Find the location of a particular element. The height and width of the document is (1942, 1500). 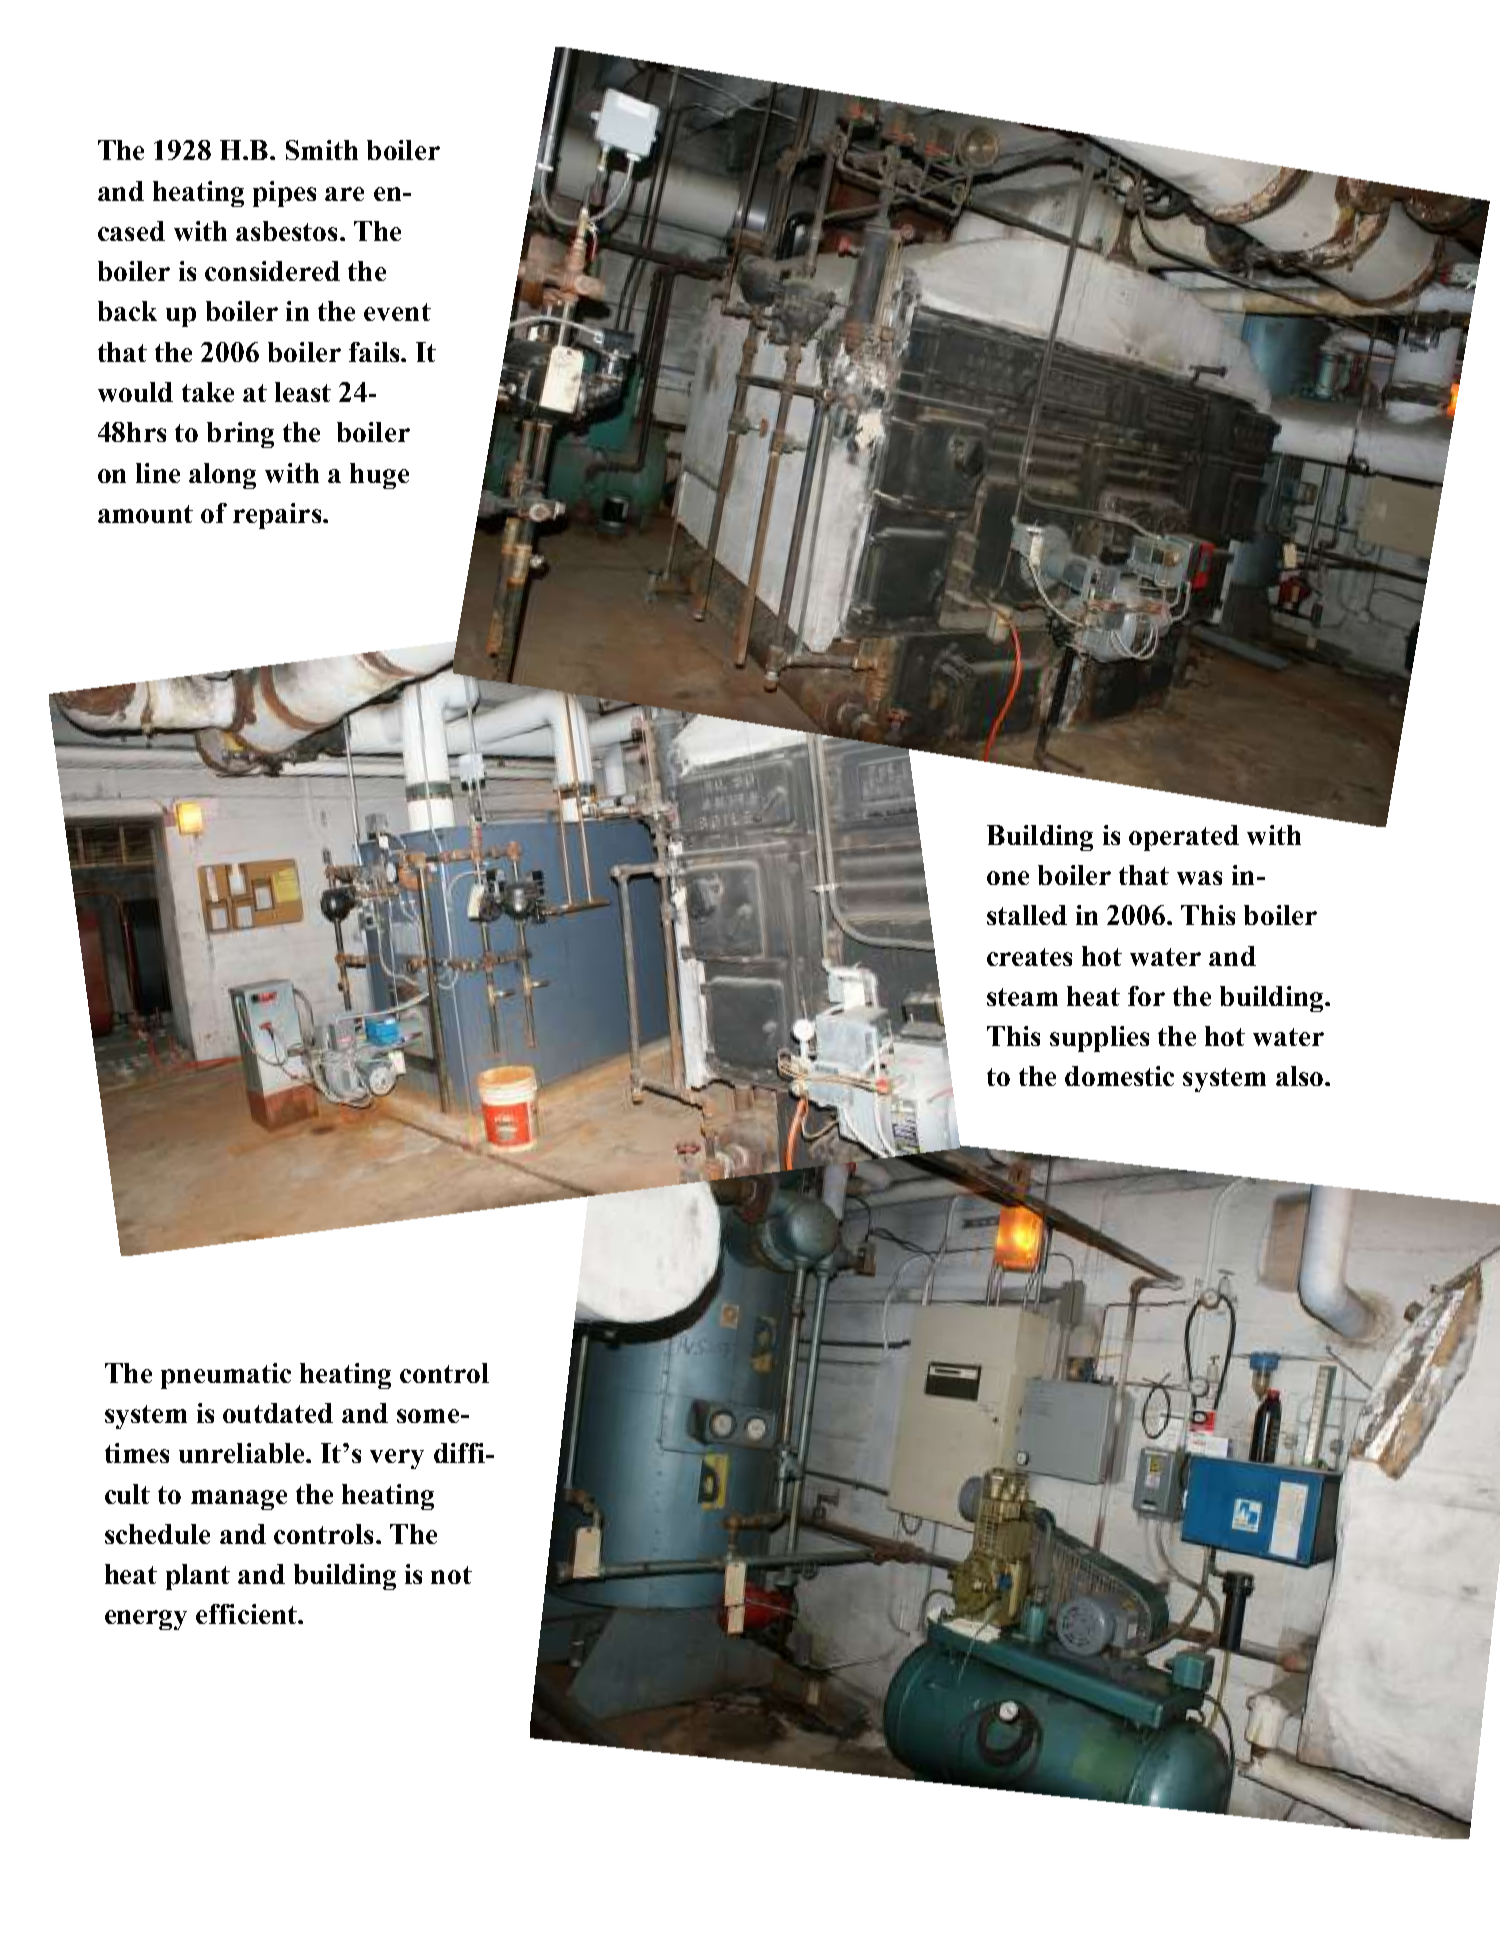

efficient is located at coordinates (247, 1614).
